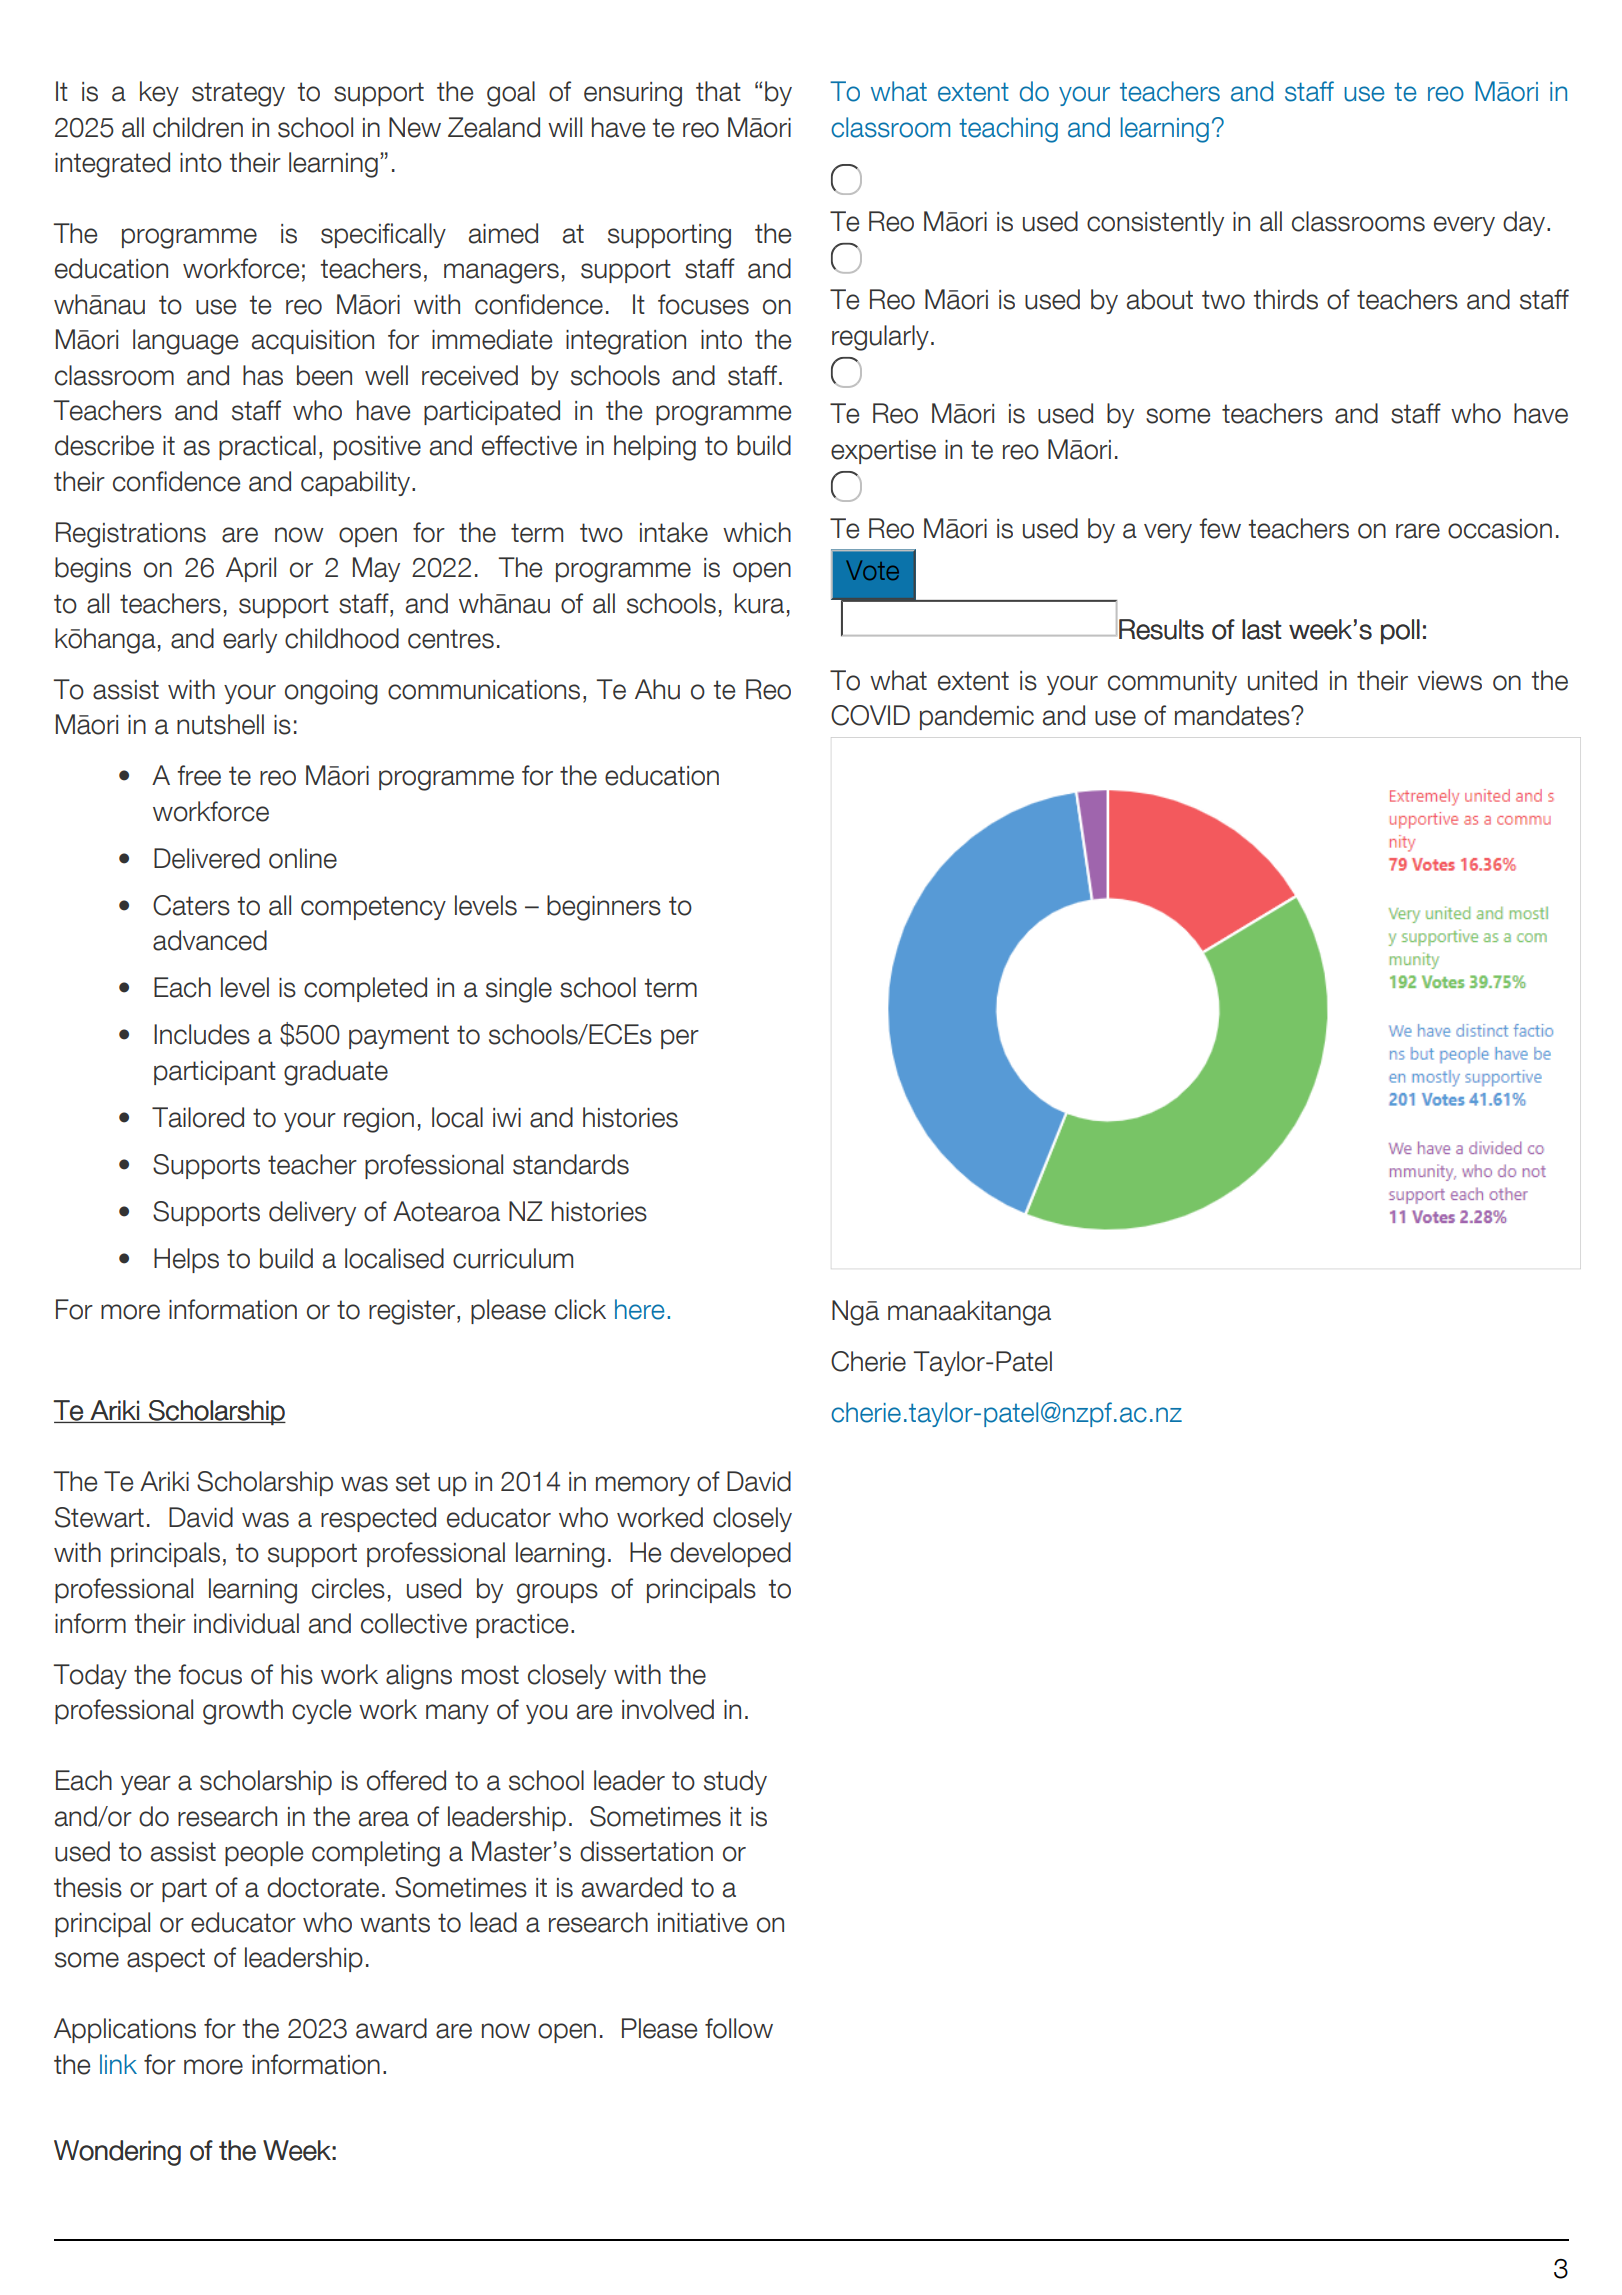  Describe the element at coordinates (1155, 223) in the screenshot. I see `consistently` at that location.
